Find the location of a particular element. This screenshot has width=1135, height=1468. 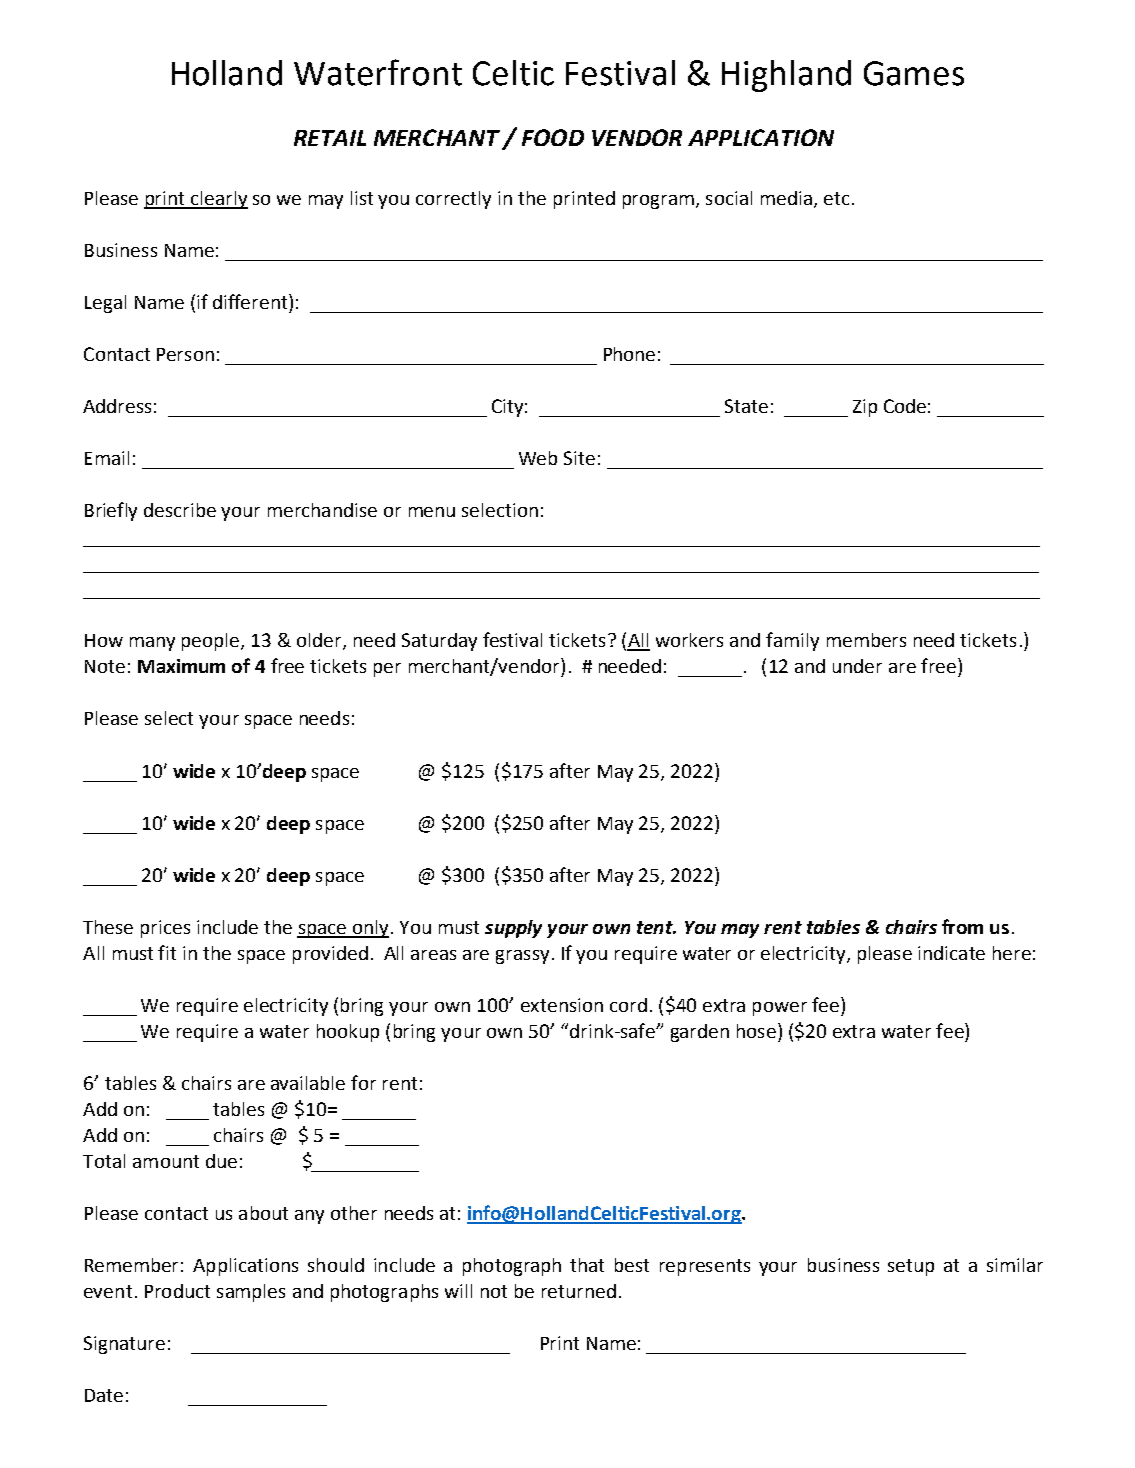

Site is located at coordinates (579, 458).
